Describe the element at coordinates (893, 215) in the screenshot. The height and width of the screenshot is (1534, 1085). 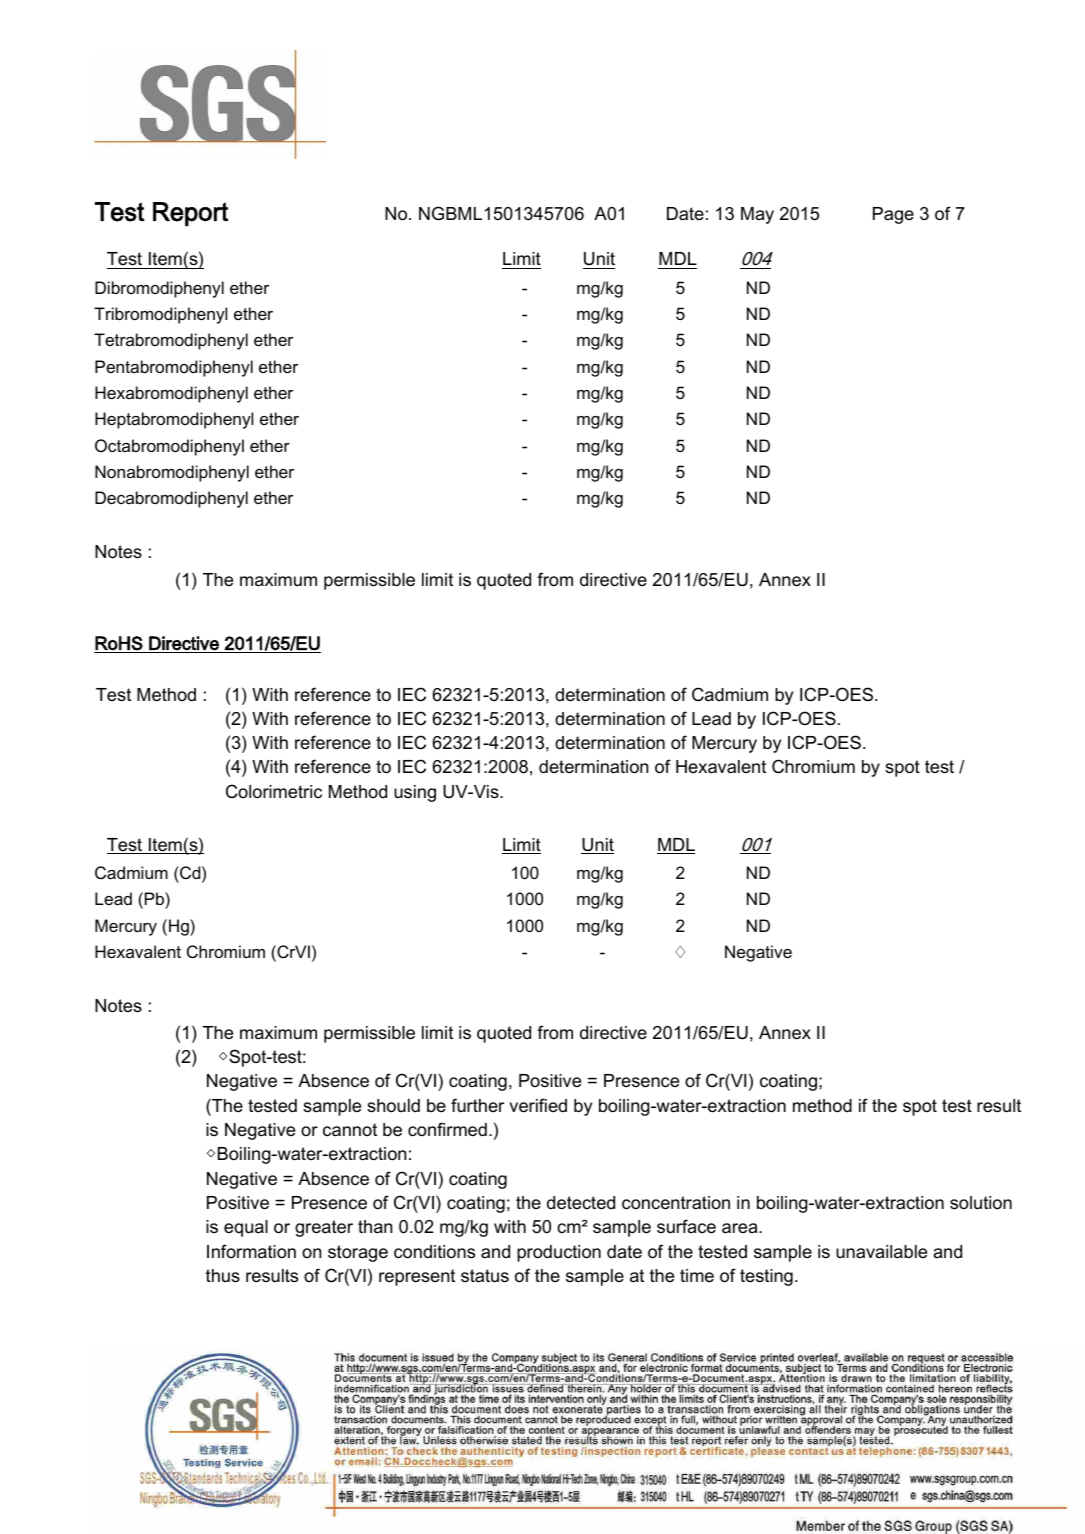
I see `Page` at that location.
